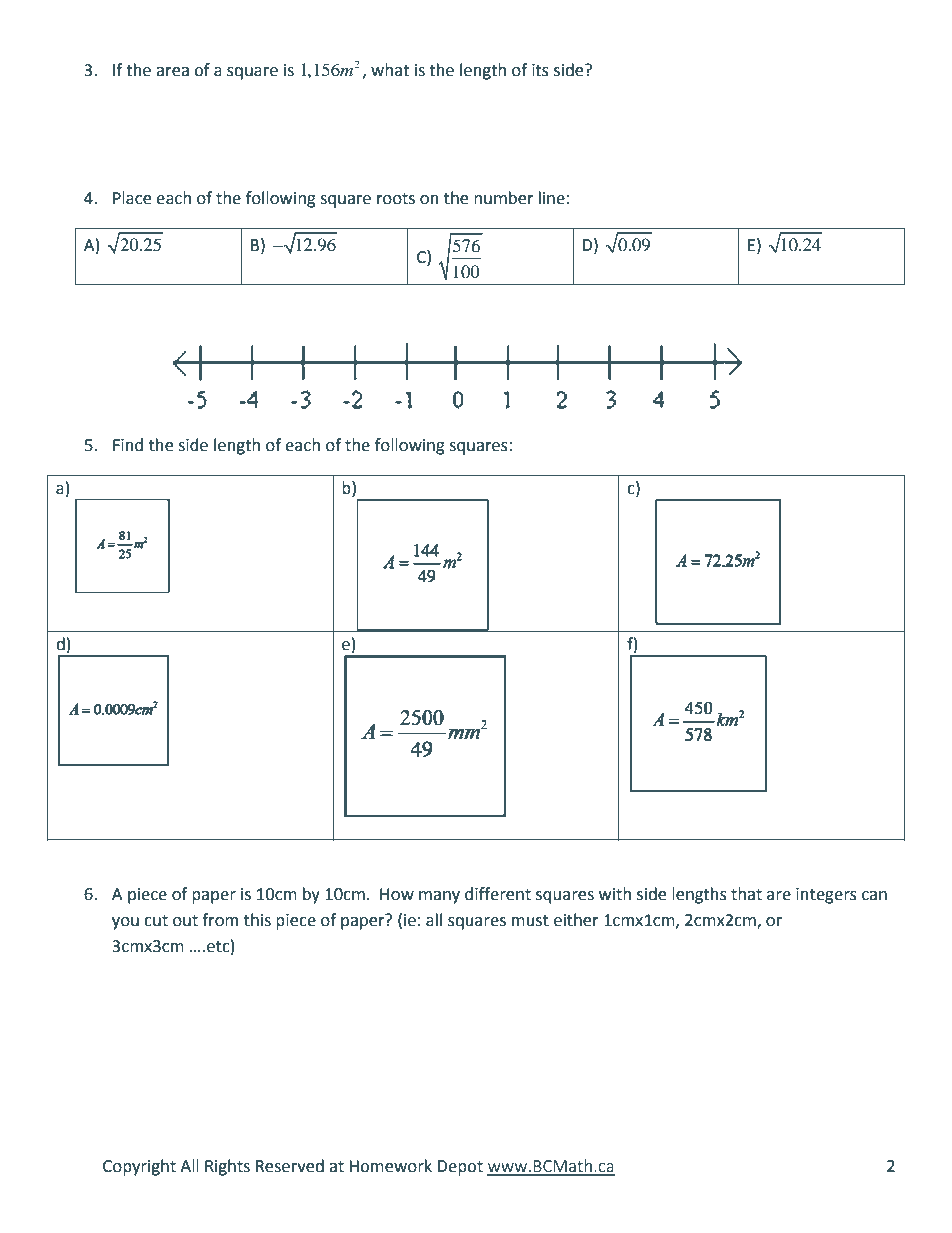  Describe the element at coordinates (504, 198) in the screenshot. I see `number` at that location.
